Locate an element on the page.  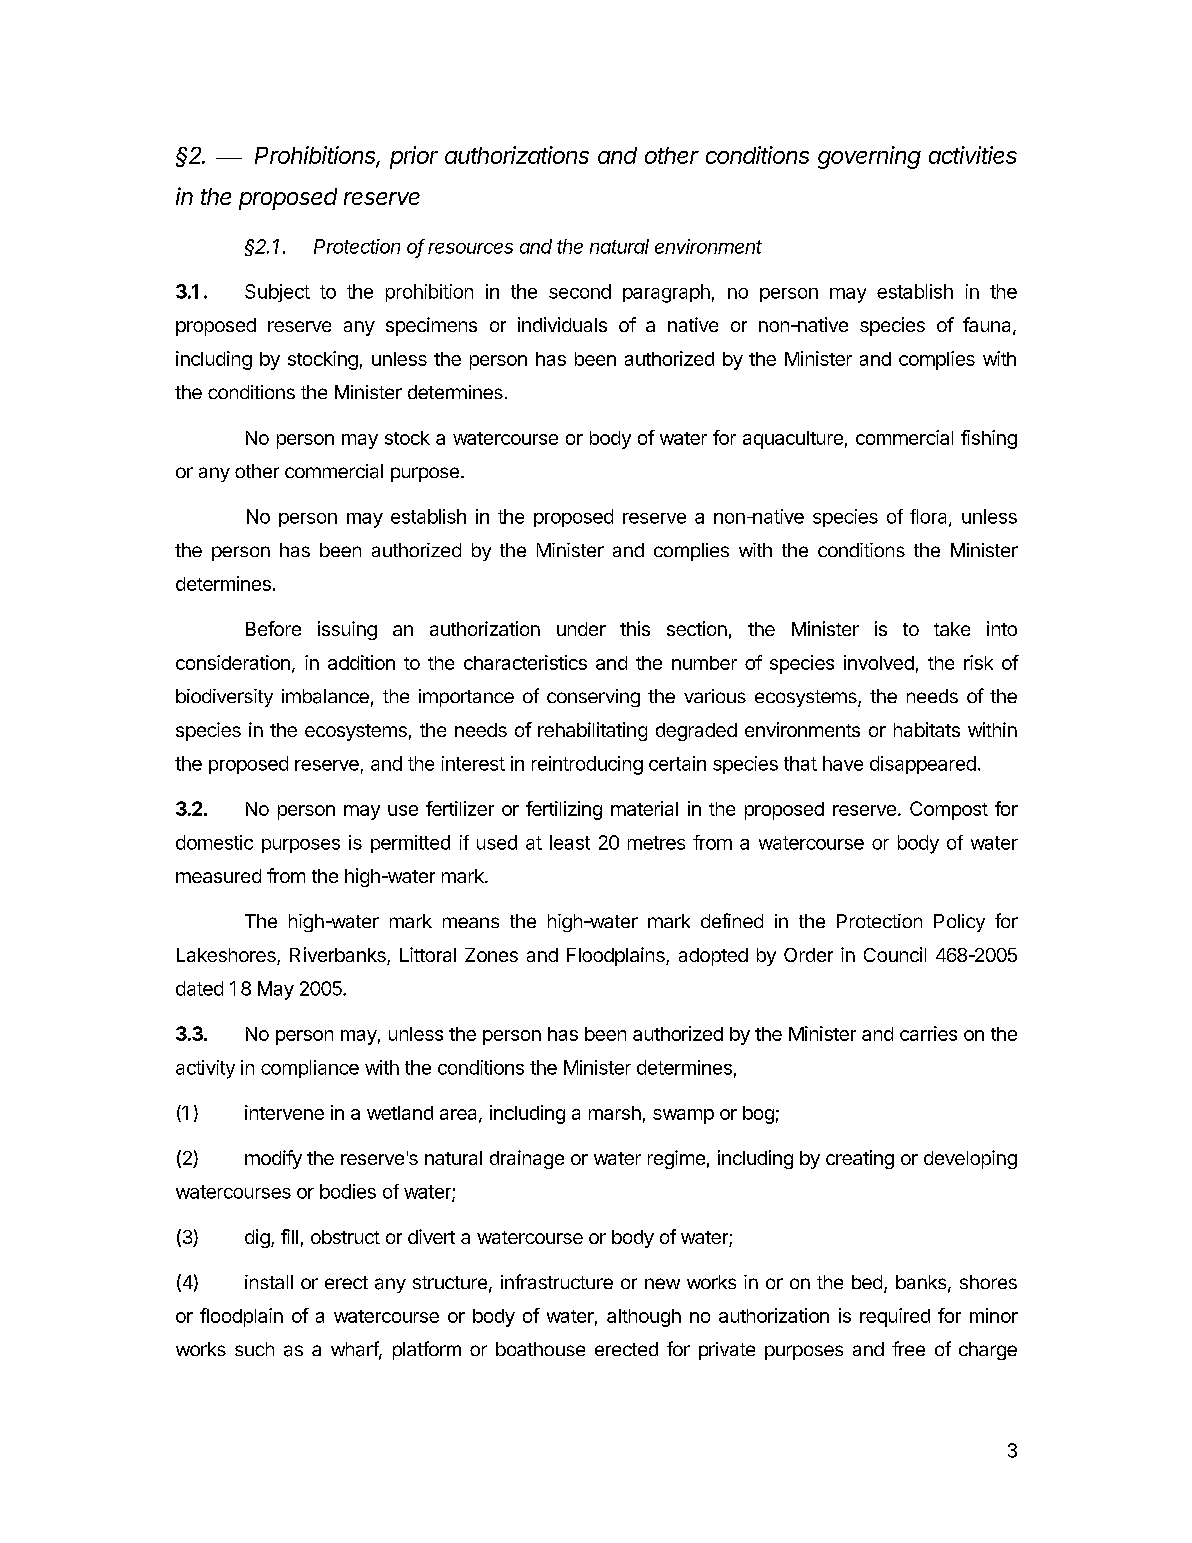
install is located at coordinates (269, 1282).
